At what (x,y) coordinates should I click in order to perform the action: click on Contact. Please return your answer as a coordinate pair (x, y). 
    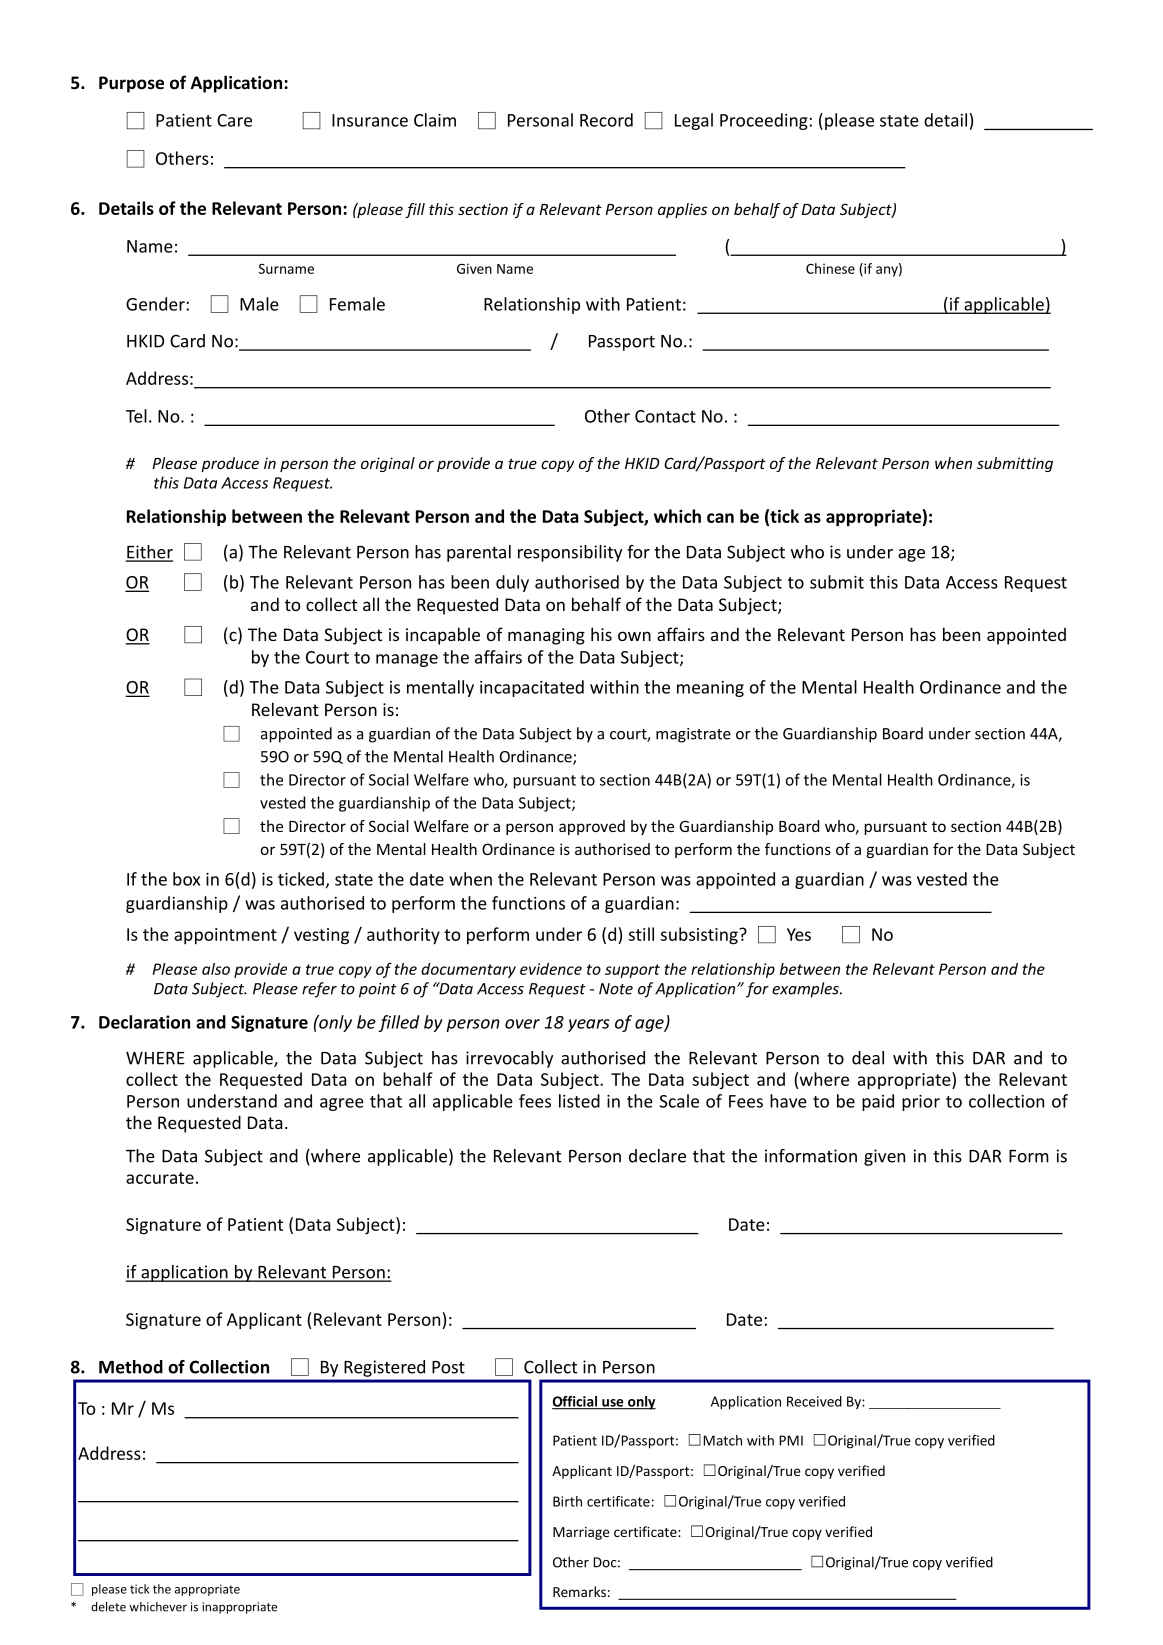
    Looking at the image, I should click on (665, 416).
